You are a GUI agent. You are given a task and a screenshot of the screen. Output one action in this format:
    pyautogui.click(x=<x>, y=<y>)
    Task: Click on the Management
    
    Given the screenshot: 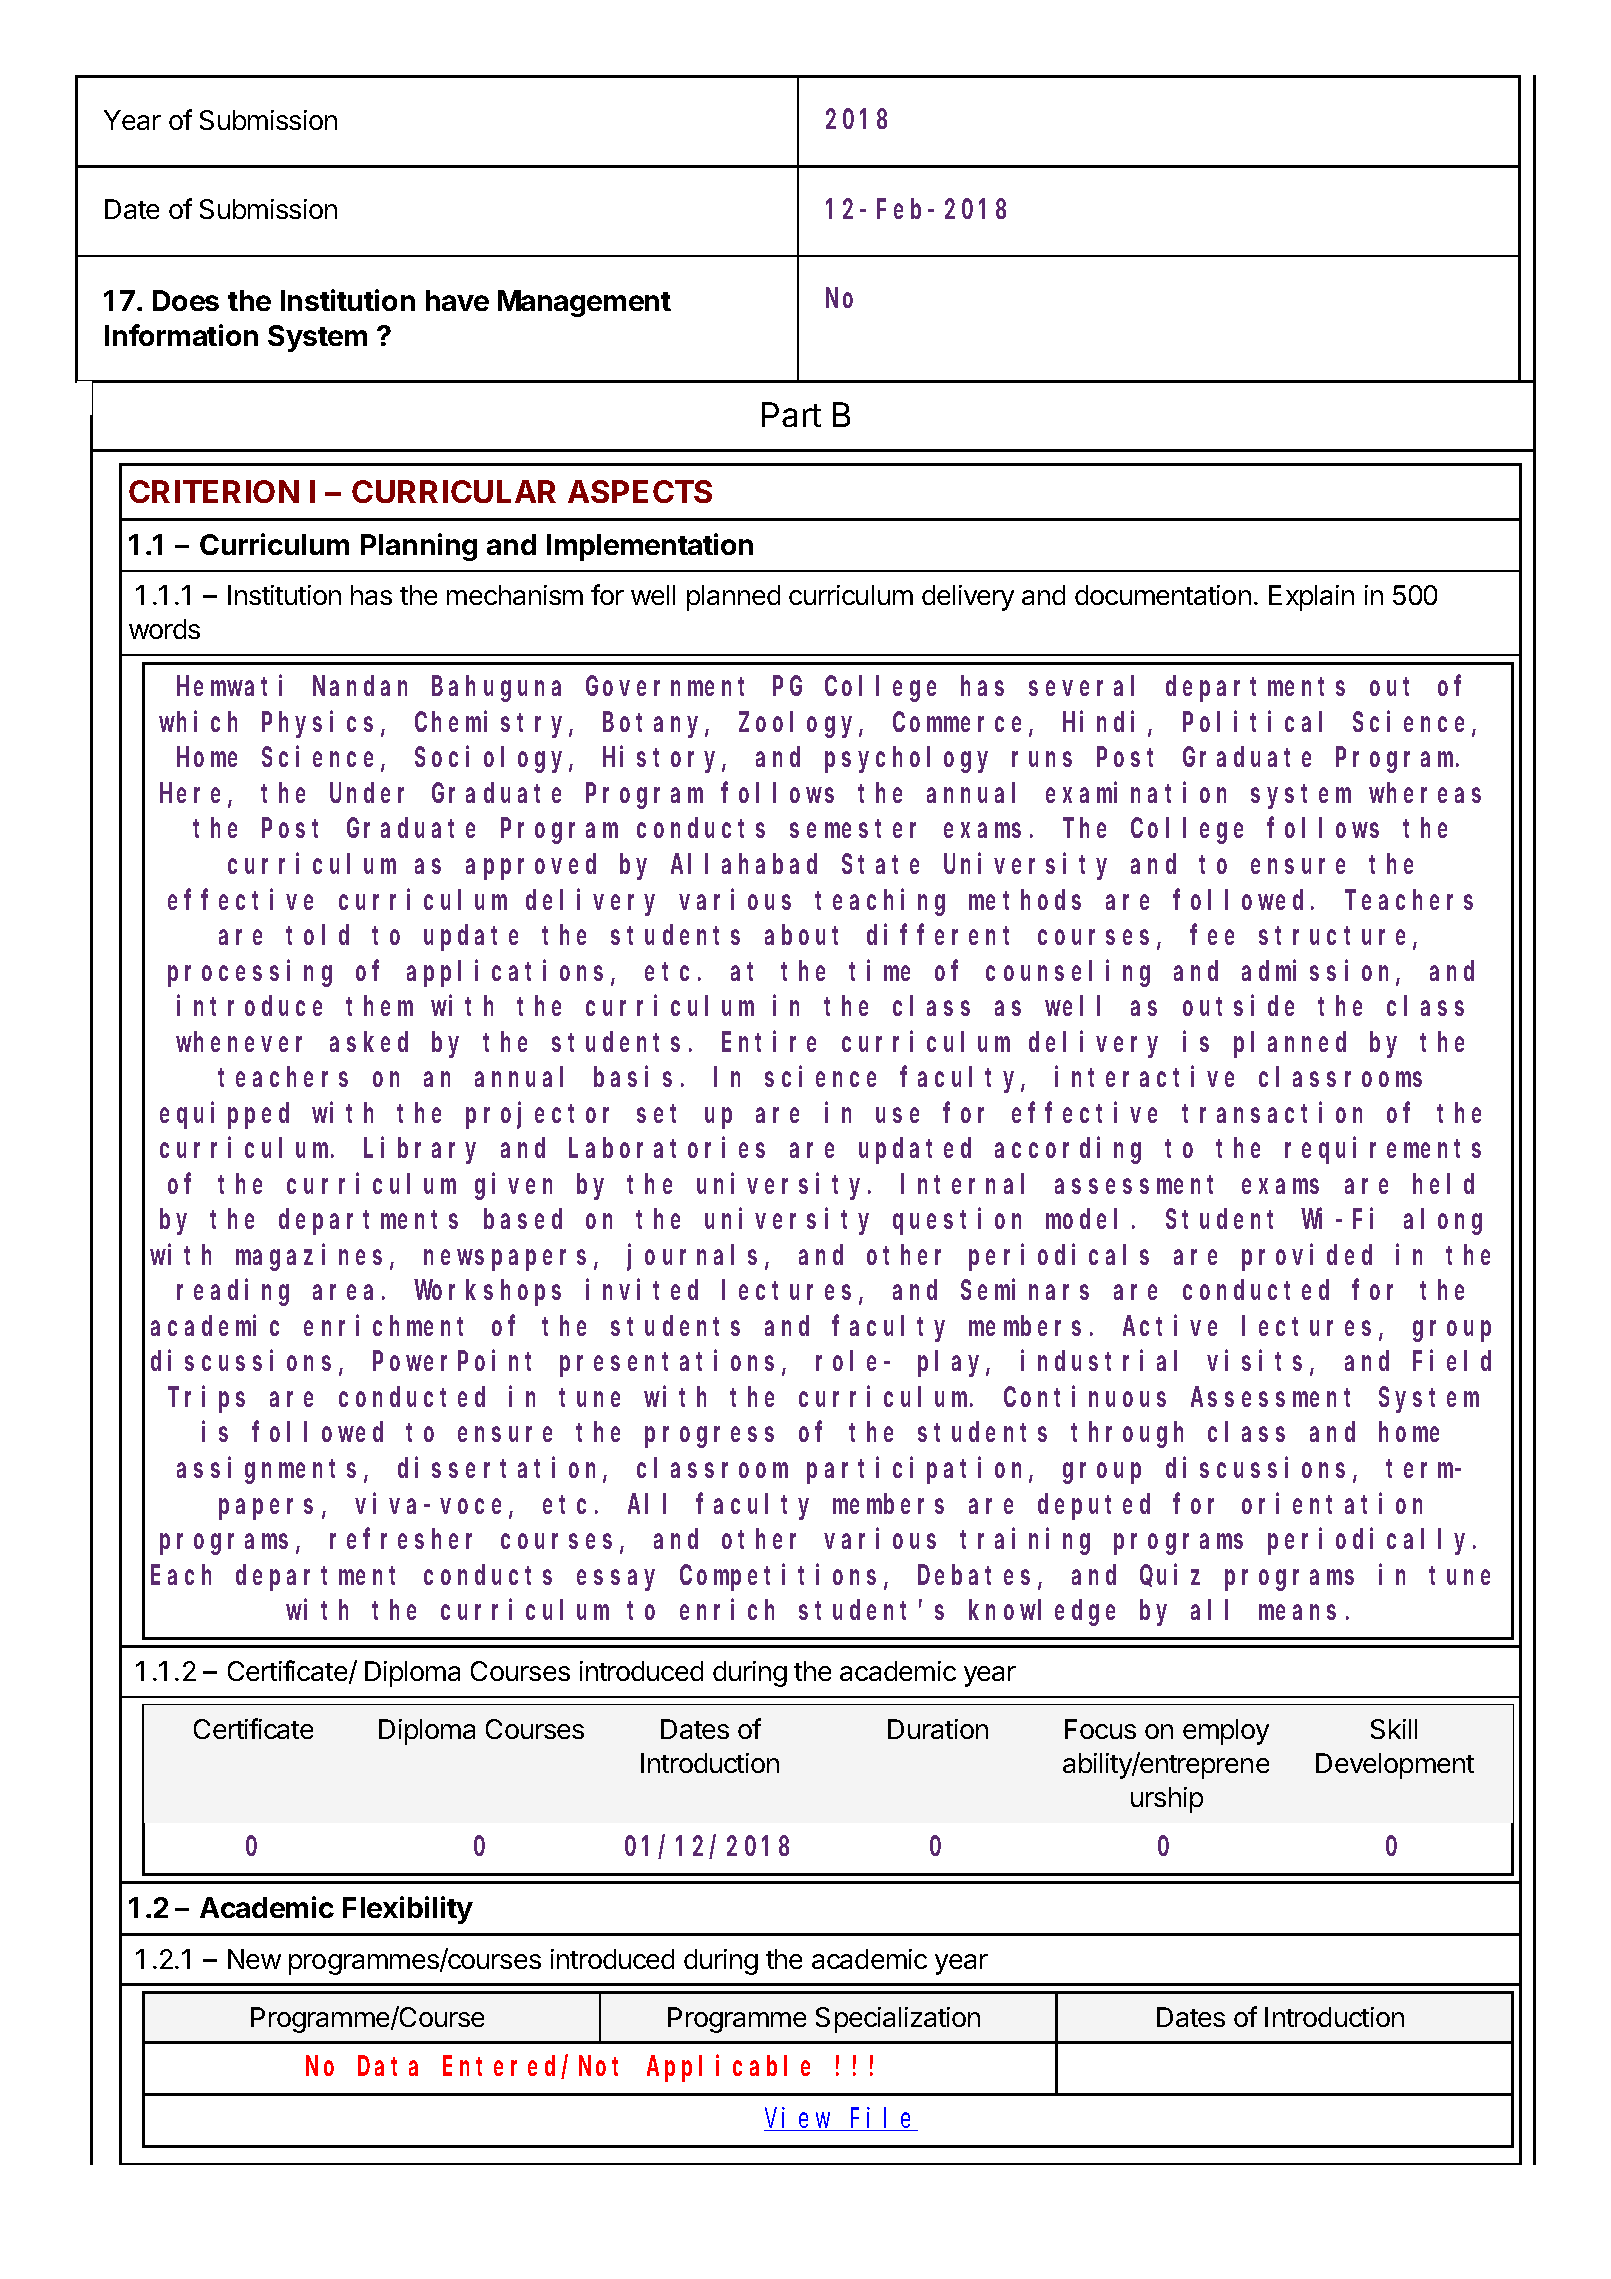 What is the action you would take?
    pyautogui.click(x=584, y=303)
